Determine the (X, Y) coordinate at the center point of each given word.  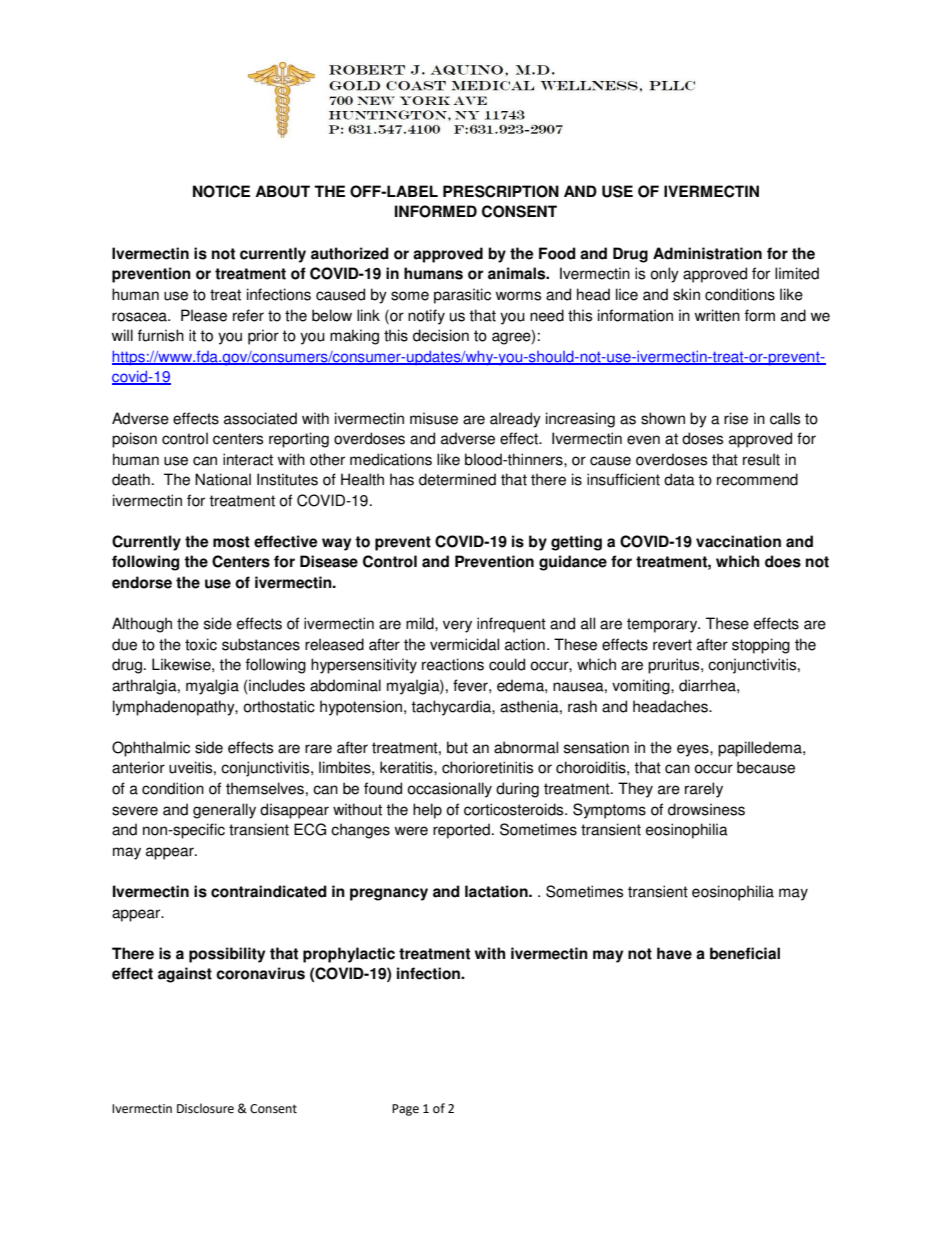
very (457, 626)
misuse (434, 418)
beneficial (745, 953)
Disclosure (205, 1108)
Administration (707, 253)
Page (405, 1110)
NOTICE (221, 191)
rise (736, 418)
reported (461, 831)
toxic (201, 644)
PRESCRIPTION (501, 191)
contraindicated (269, 891)
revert (672, 645)
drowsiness (706, 809)
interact (248, 459)
